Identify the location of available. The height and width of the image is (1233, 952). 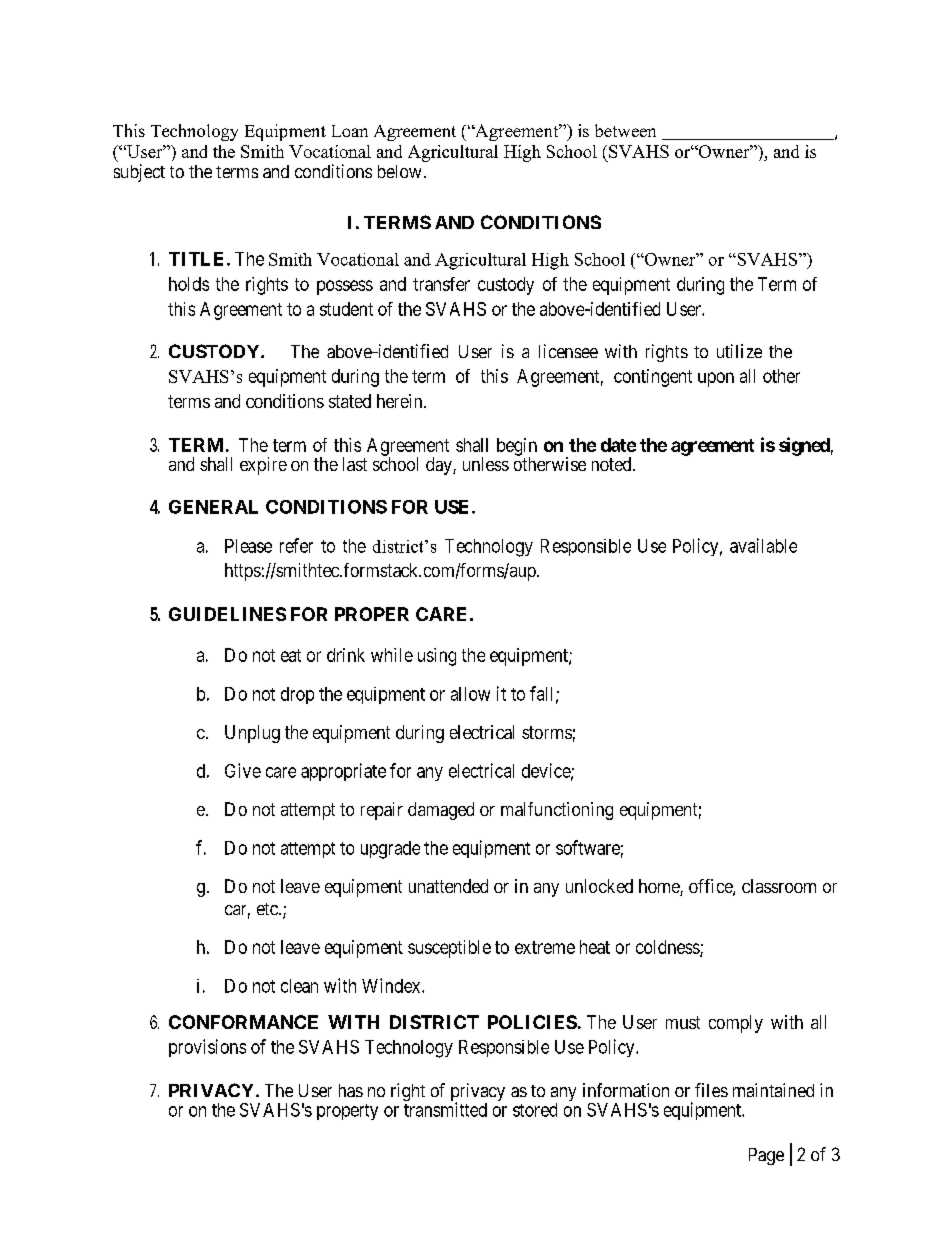
(763, 545).
